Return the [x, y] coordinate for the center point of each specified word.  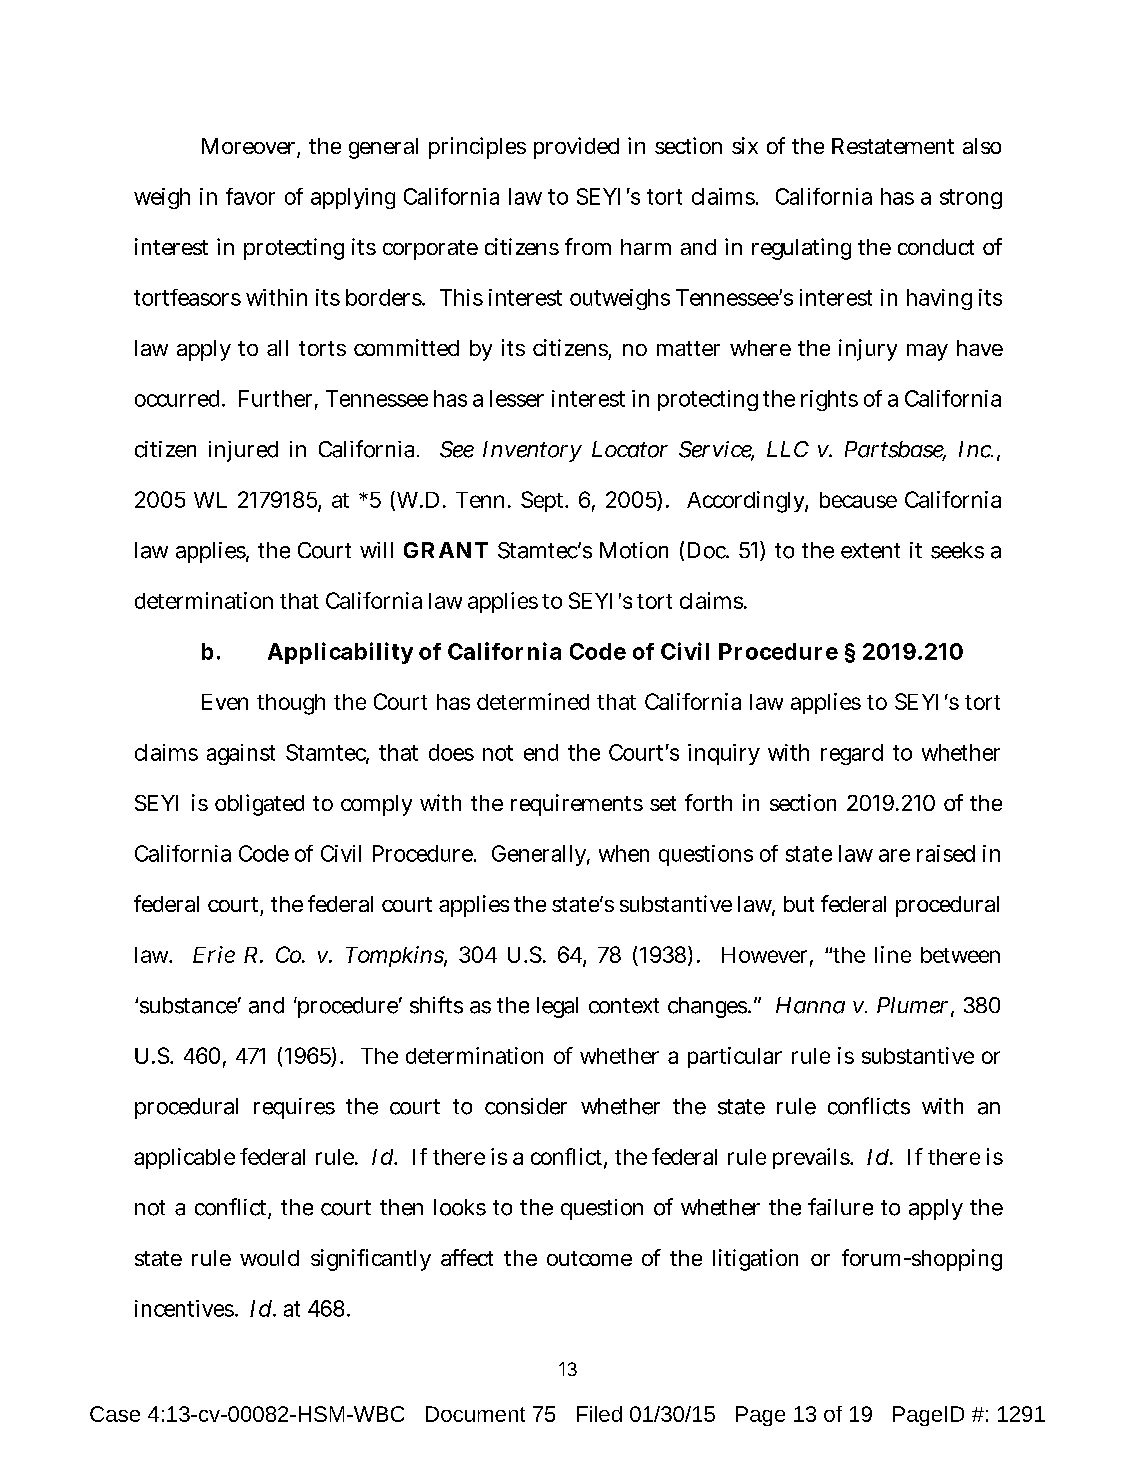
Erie [214, 954]
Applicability [340, 653]
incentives [184, 1308]
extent [870, 551]
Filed [599, 1414]
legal [557, 1007]
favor [250, 196]
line [893, 954]
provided [576, 148]
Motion [634, 550]
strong [971, 199]
